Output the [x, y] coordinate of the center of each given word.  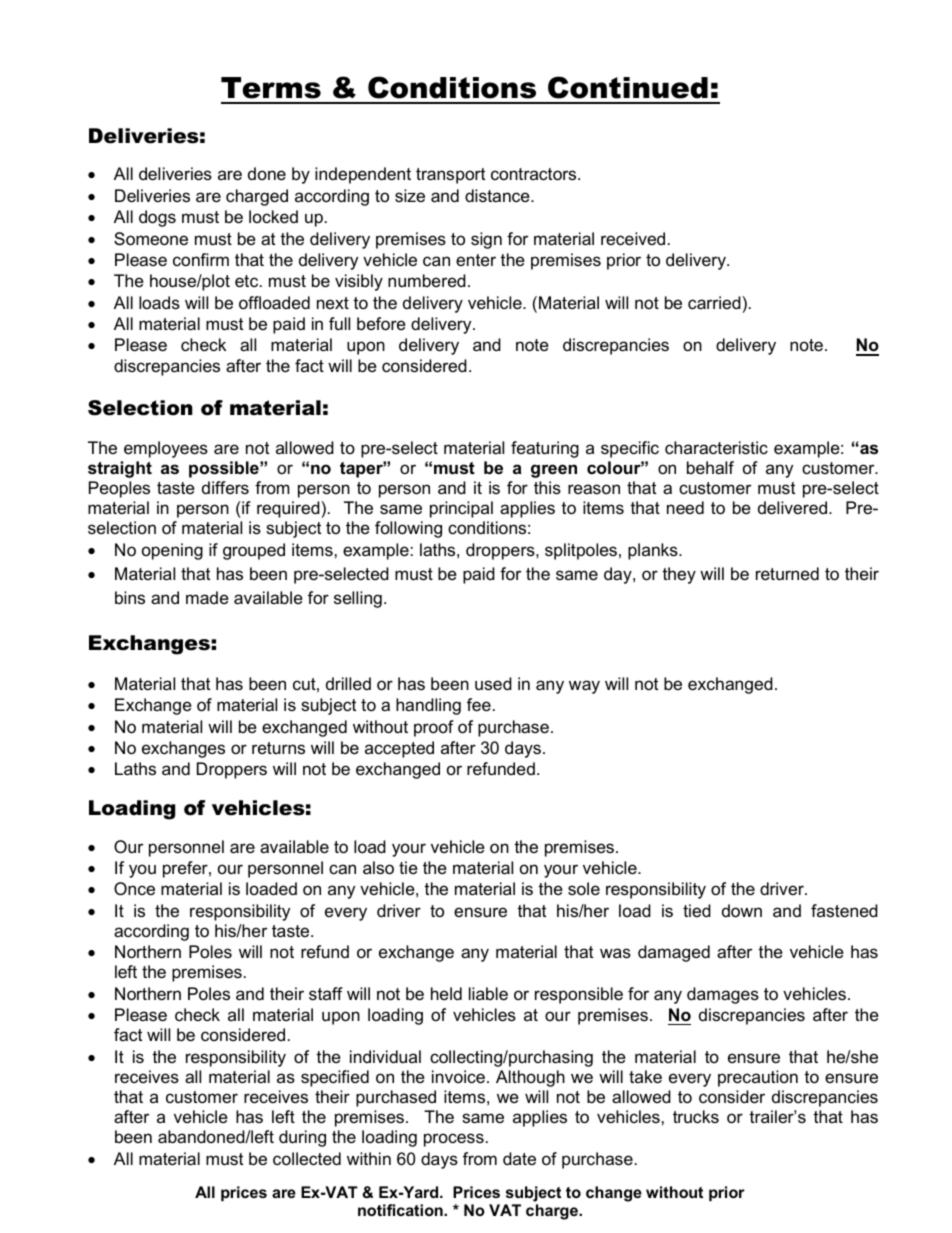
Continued [628, 87]
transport [450, 176]
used [493, 684]
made [207, 598]
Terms [271, 88]
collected [307, 1159]
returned [787, 574]
